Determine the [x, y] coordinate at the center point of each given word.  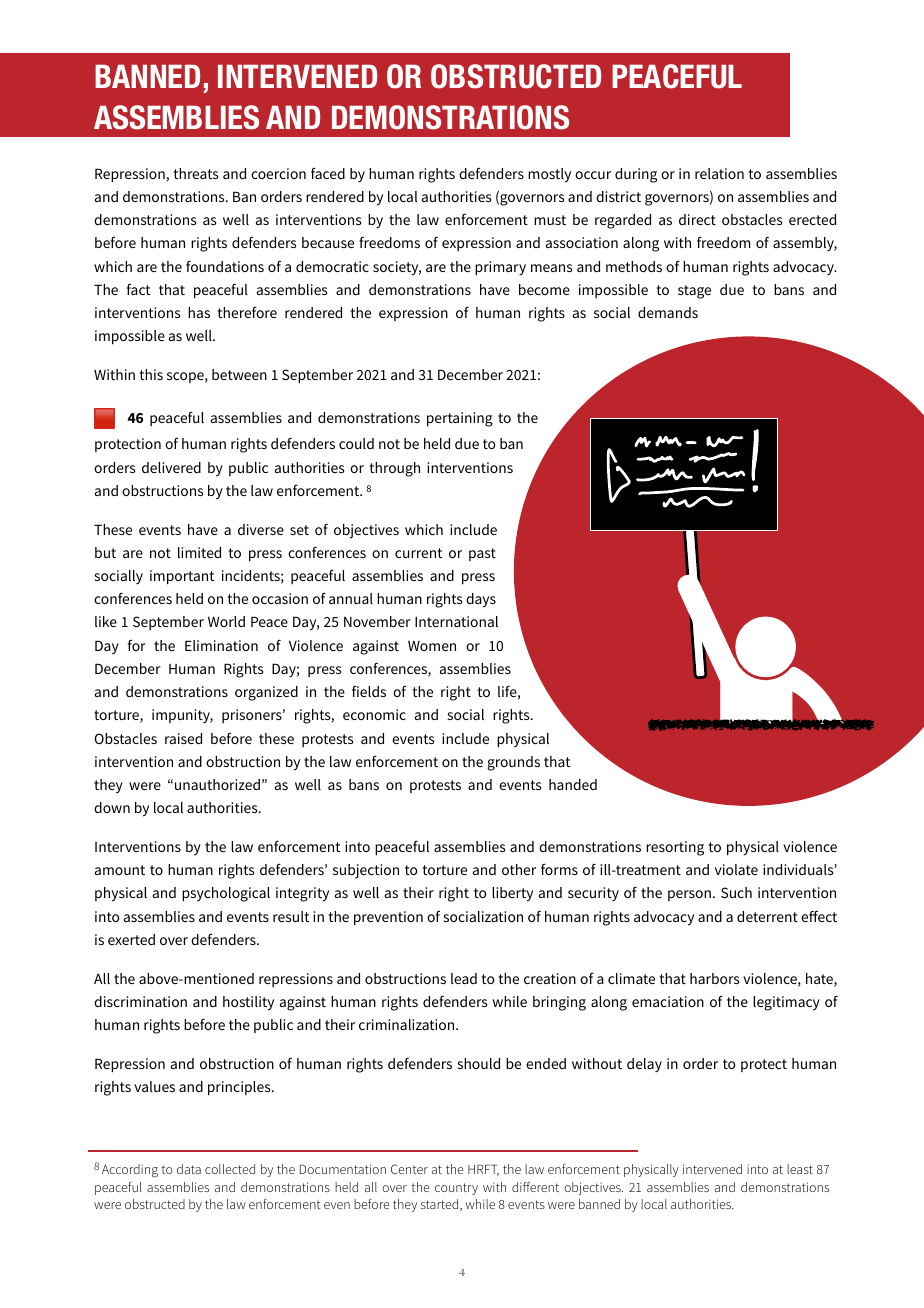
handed [573, 784]
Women [432, 646]
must [550, 220]
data [189, 1169]
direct [697, 219]
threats [196, 173]
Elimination [221, 645]
